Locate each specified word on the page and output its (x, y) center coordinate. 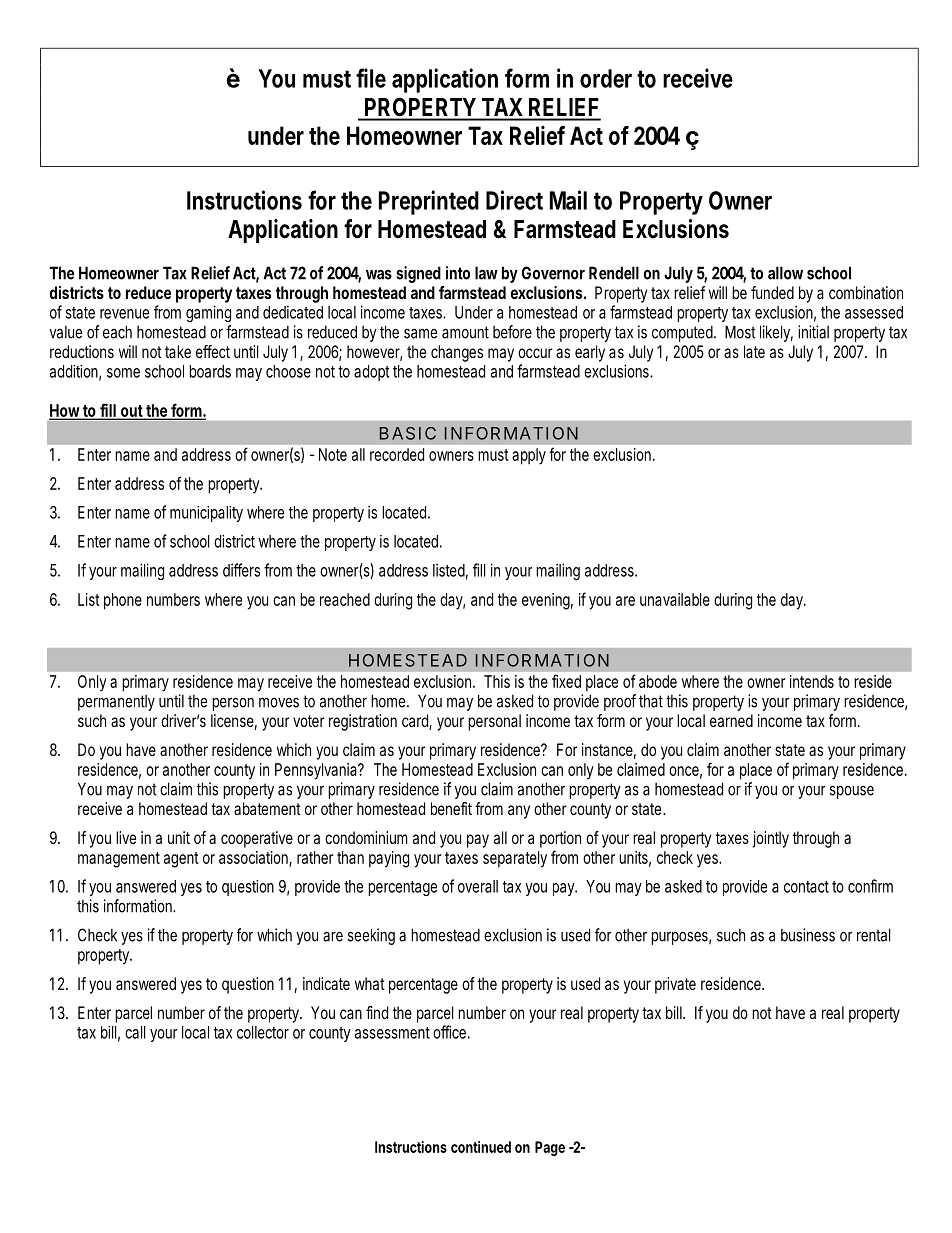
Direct (514, 200)
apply (529, 456)
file (371, 78)
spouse (852, 792)
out (132, 412)
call (135, 1032)
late (754, 351)
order (606, 78)
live (126, 837)
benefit (451, 808)
